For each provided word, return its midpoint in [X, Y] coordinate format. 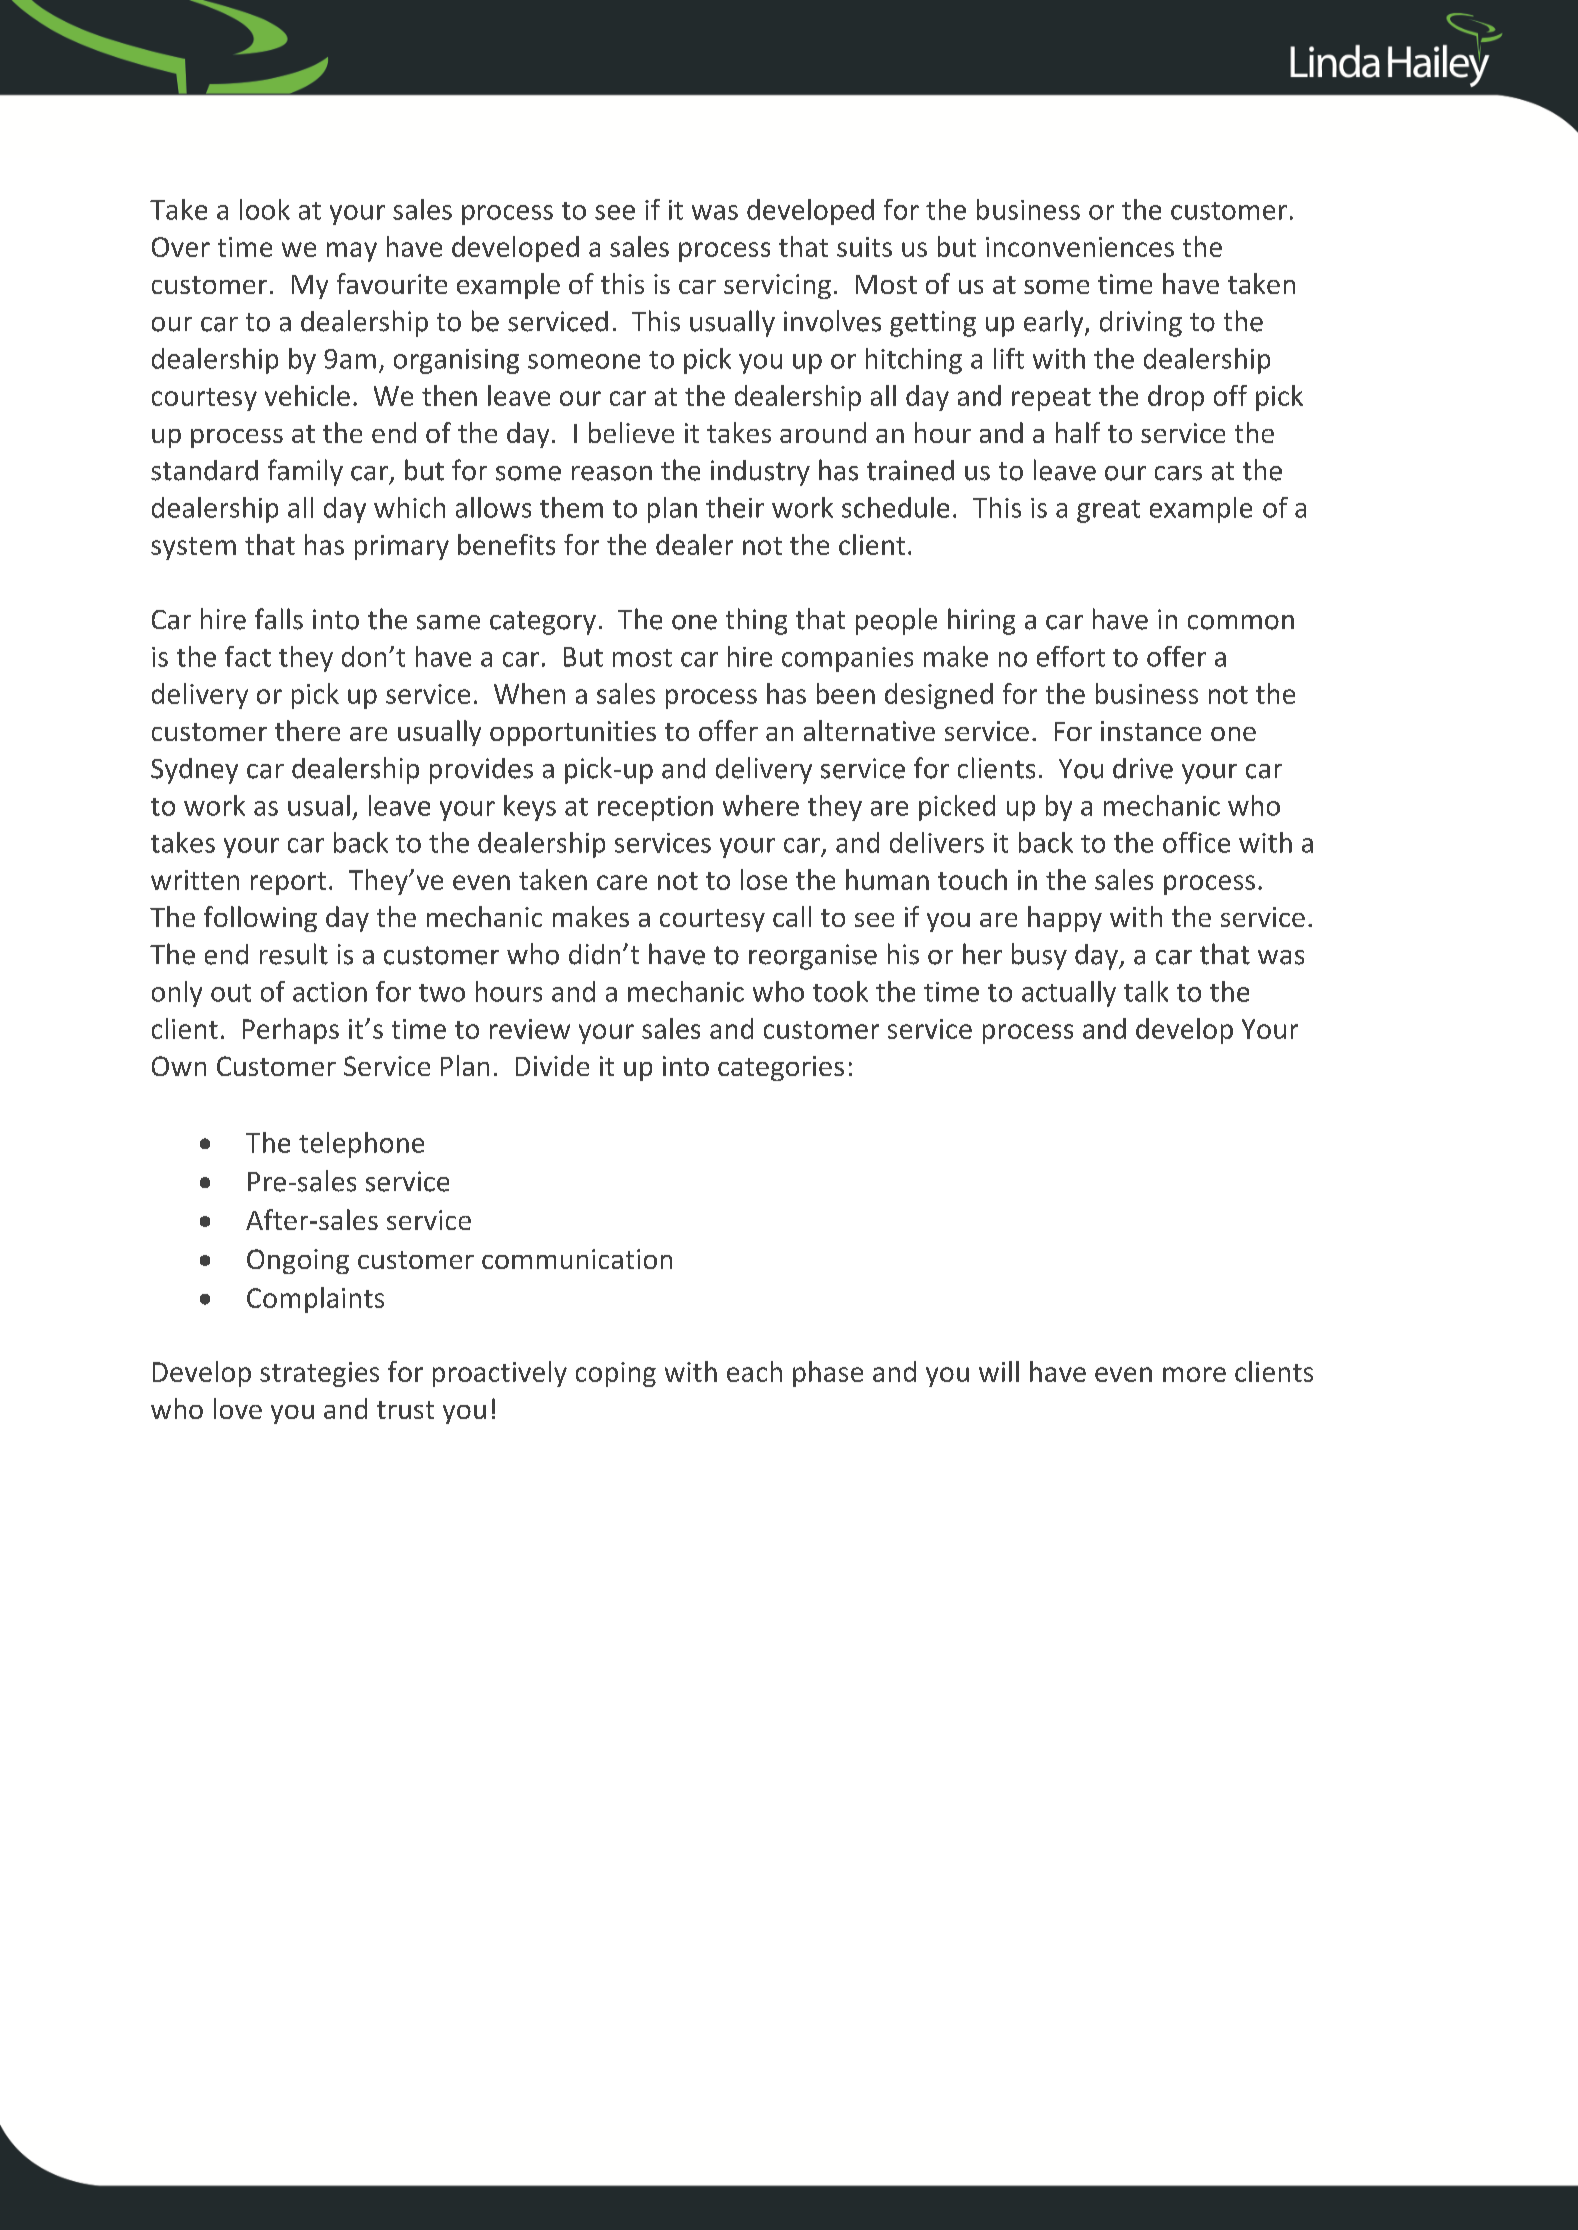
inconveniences [1080, 247]
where [761, 805]
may [352, 252]
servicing [777, 286]
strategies [319, 1374]
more [1194, 1374]
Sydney [194, 771]
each [754, 1371]
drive [1143, 768]
